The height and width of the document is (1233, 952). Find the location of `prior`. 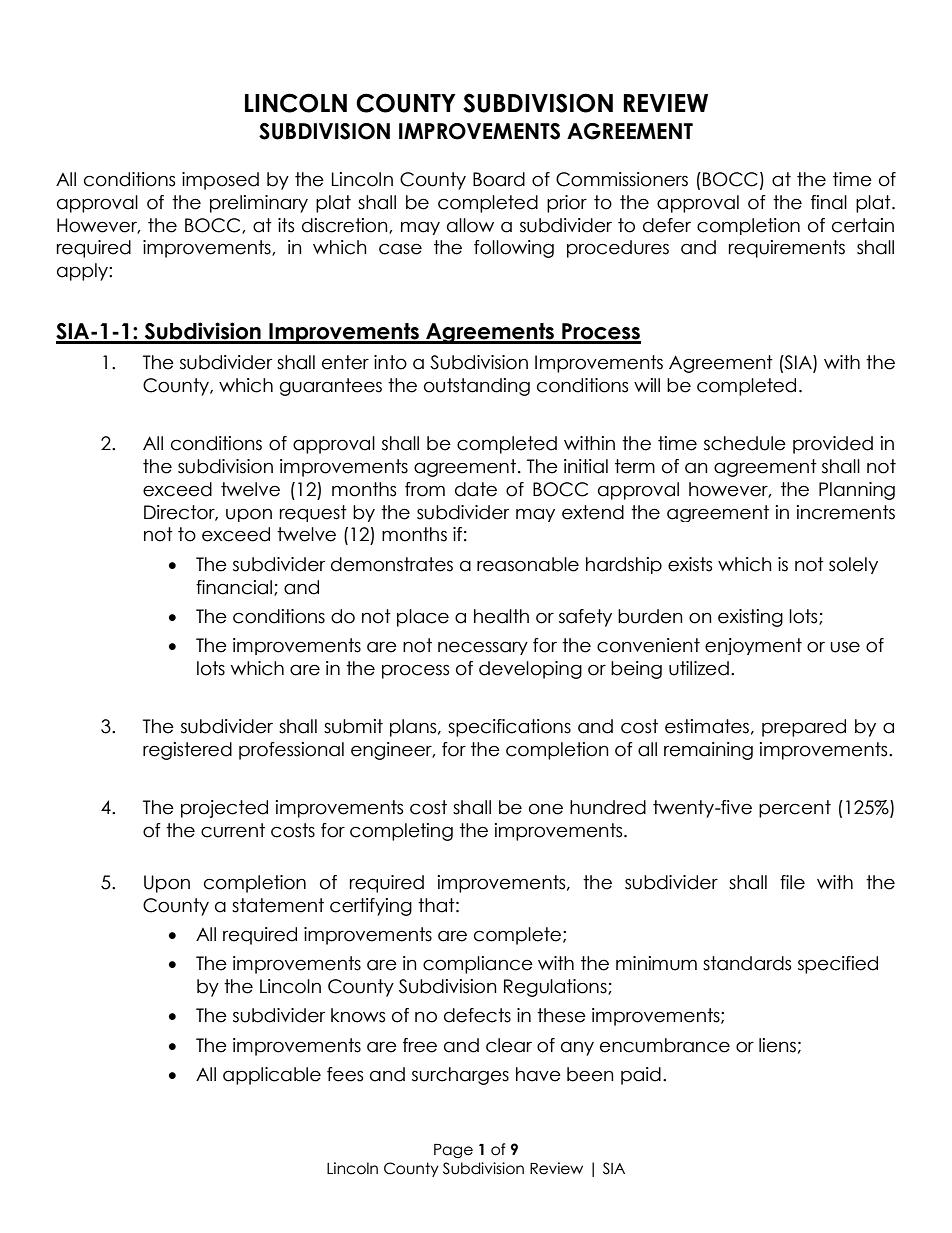

prior is located at coordinates (567, 204).
